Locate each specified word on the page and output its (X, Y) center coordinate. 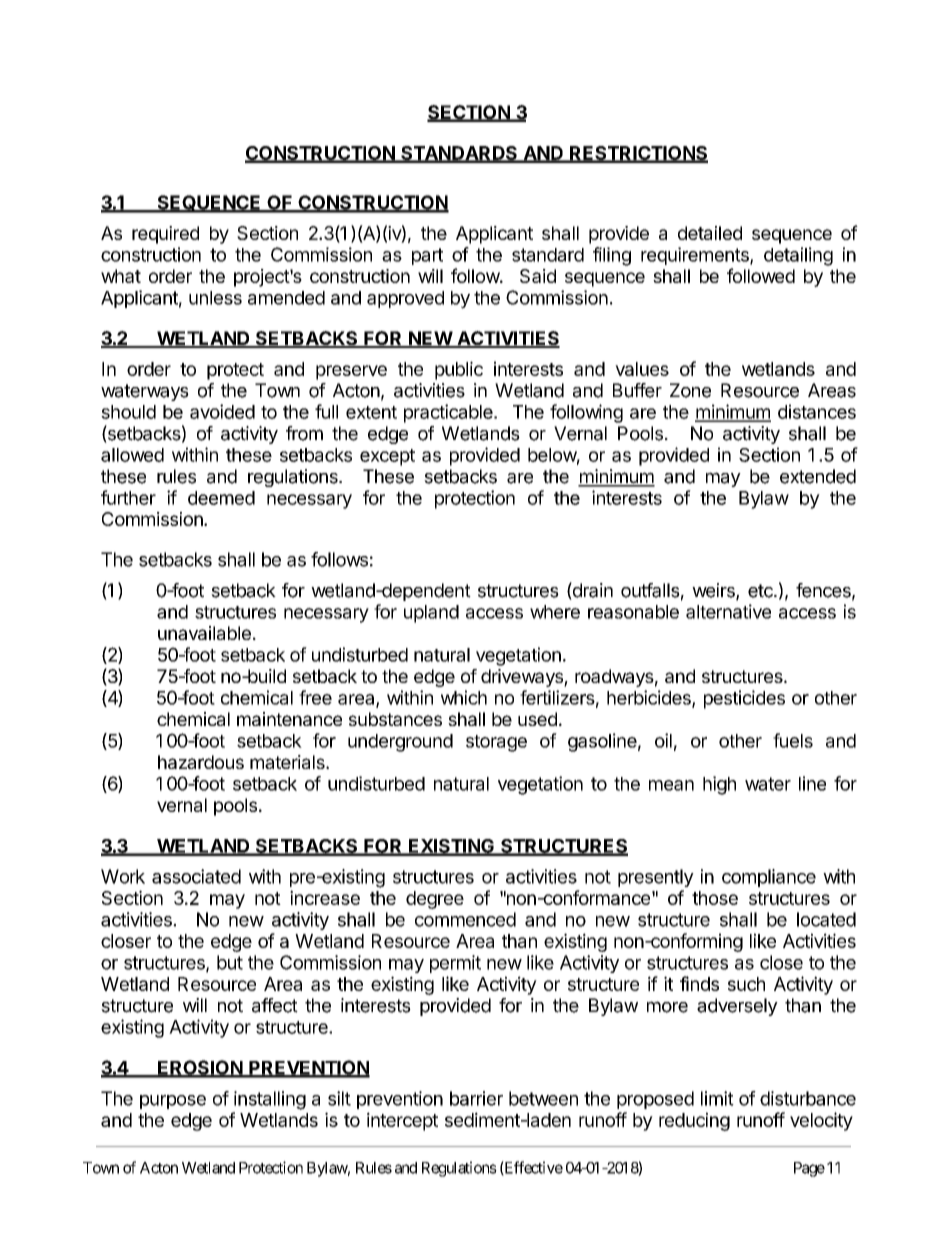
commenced (465, 919)
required (165, 235)
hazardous (201, 762)
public (459, 370)
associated (196, 876)
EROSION (200, 1068)
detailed (710, 233)
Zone (690, 390)
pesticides (744, 699)
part (427, 256)
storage (496, 743)
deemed (221, 498)
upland (431, 614)
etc (761, 591)
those (715, 898)
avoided (222, 411)
